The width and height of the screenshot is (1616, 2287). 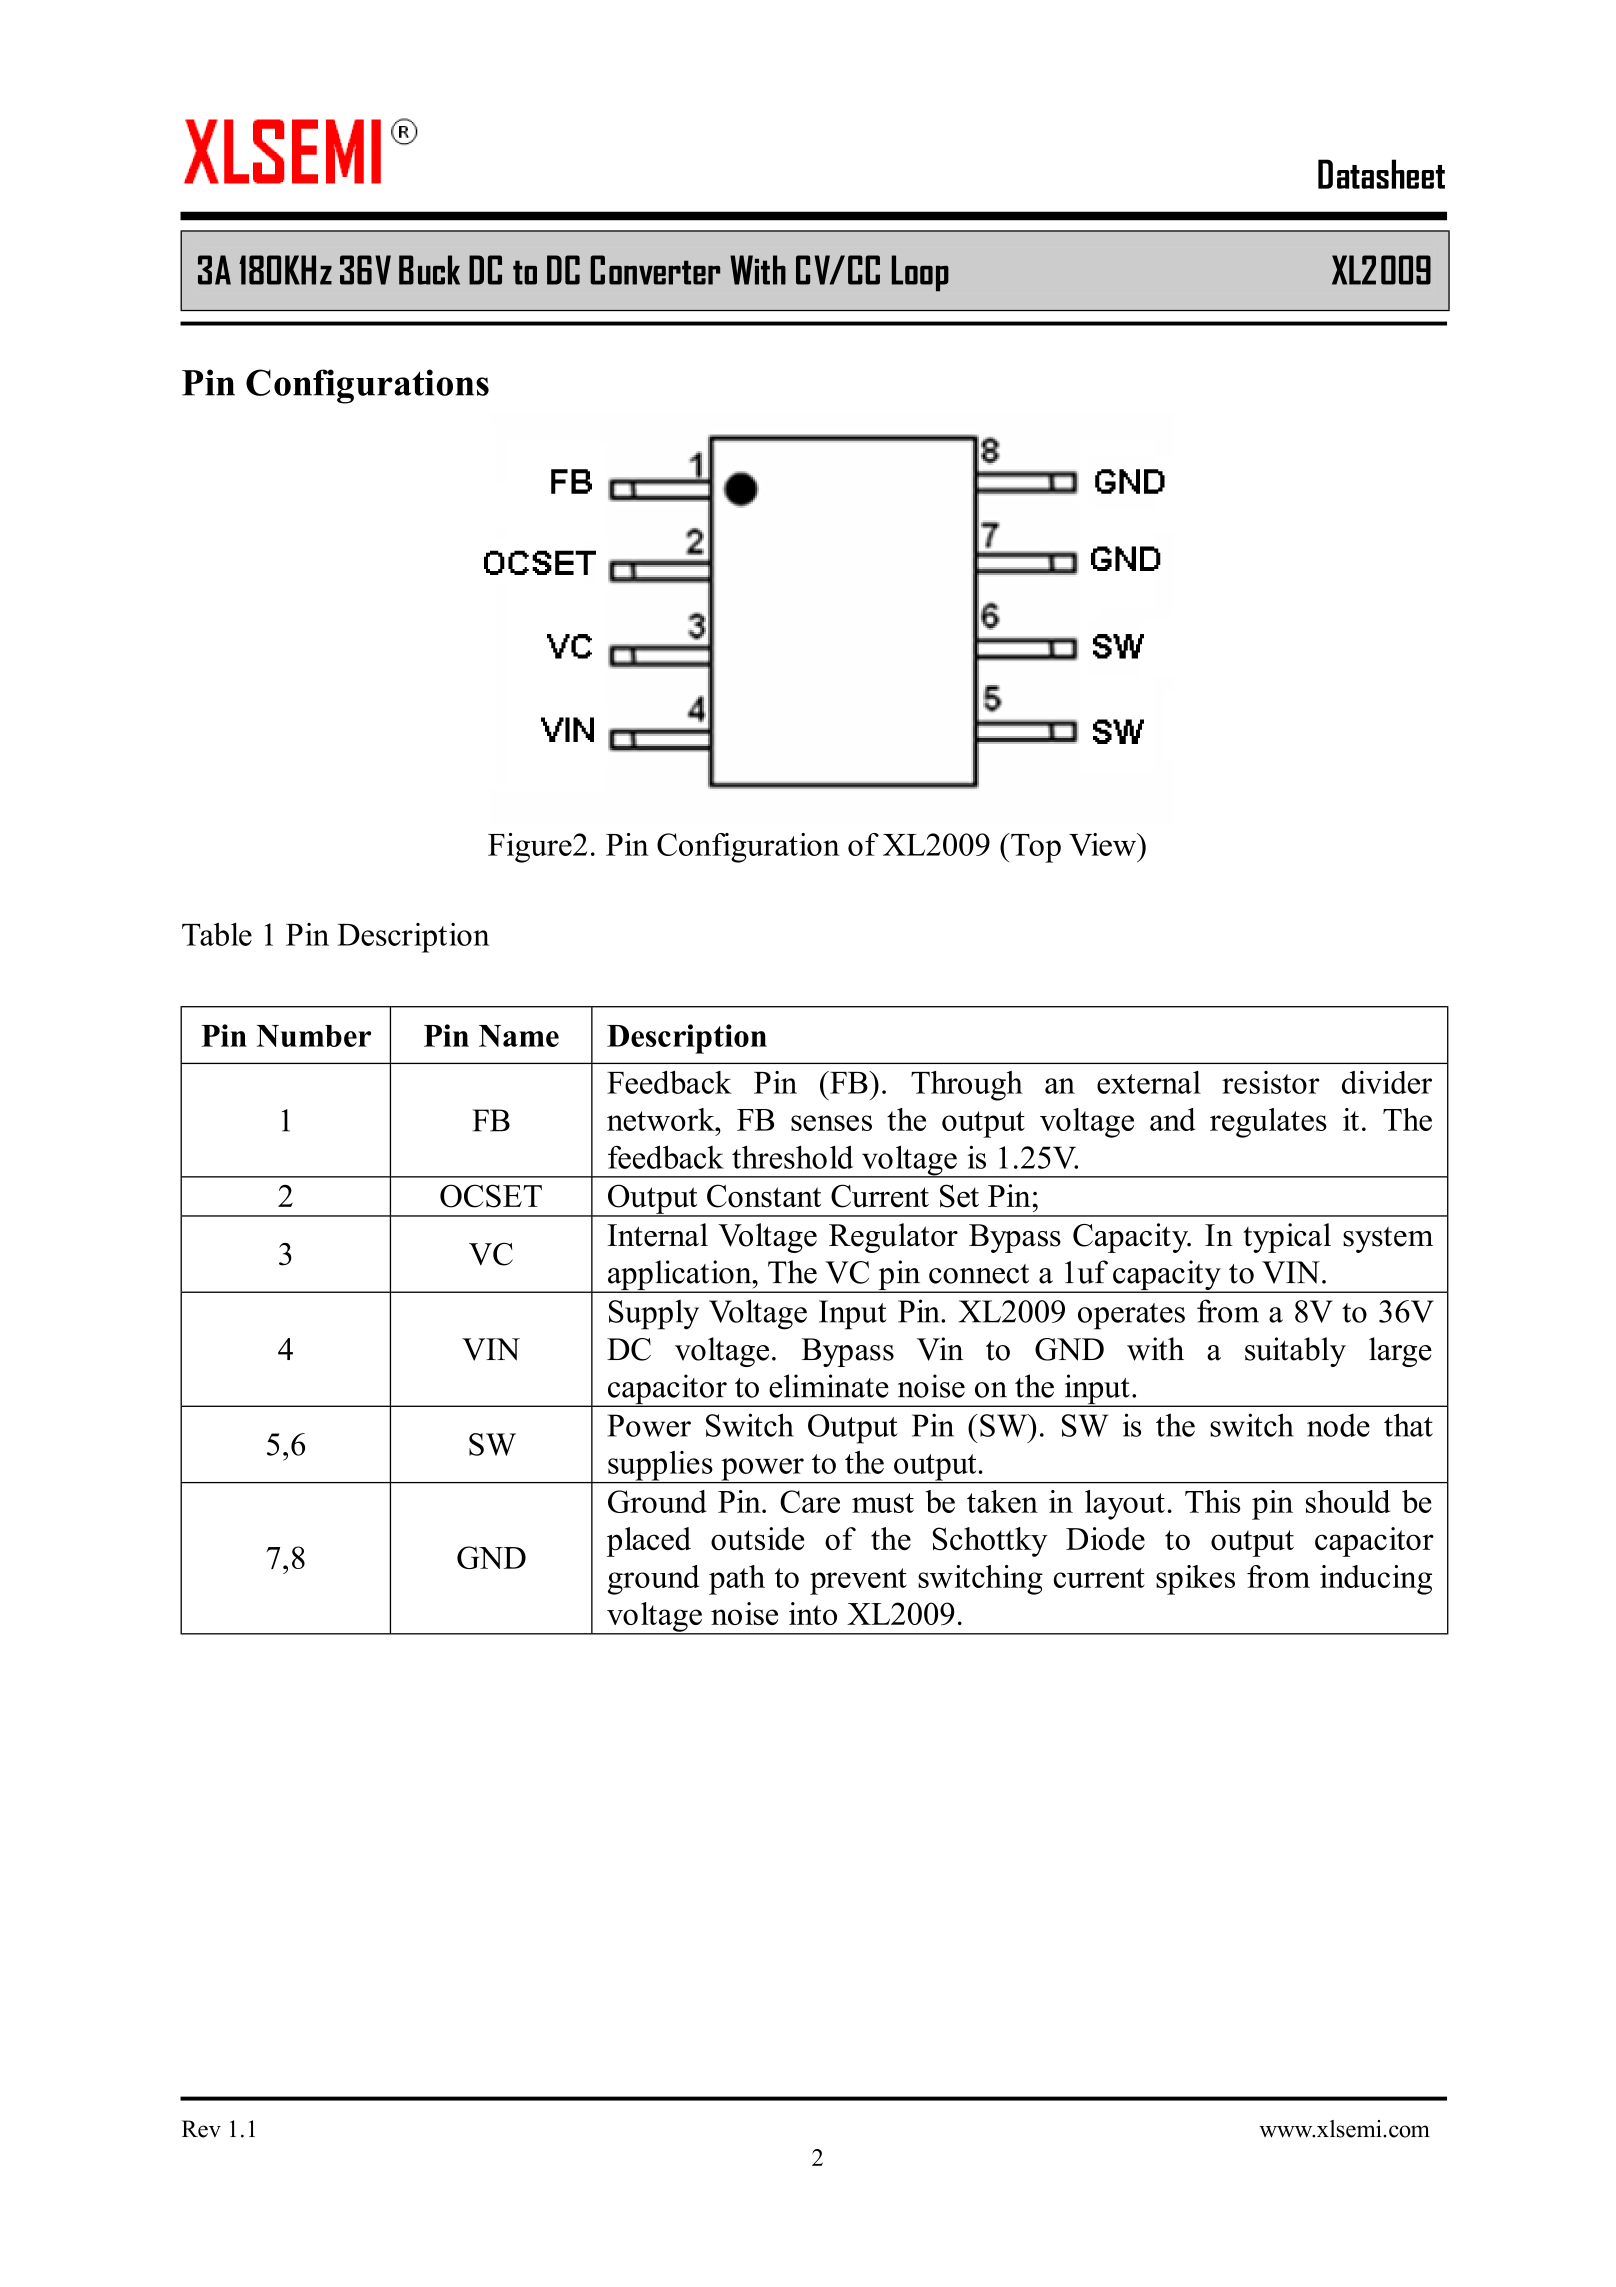 What do you see at coordinates (1287, 1238) in the screenshot?
I see `typical` at bounding box center [1287, 1238].
